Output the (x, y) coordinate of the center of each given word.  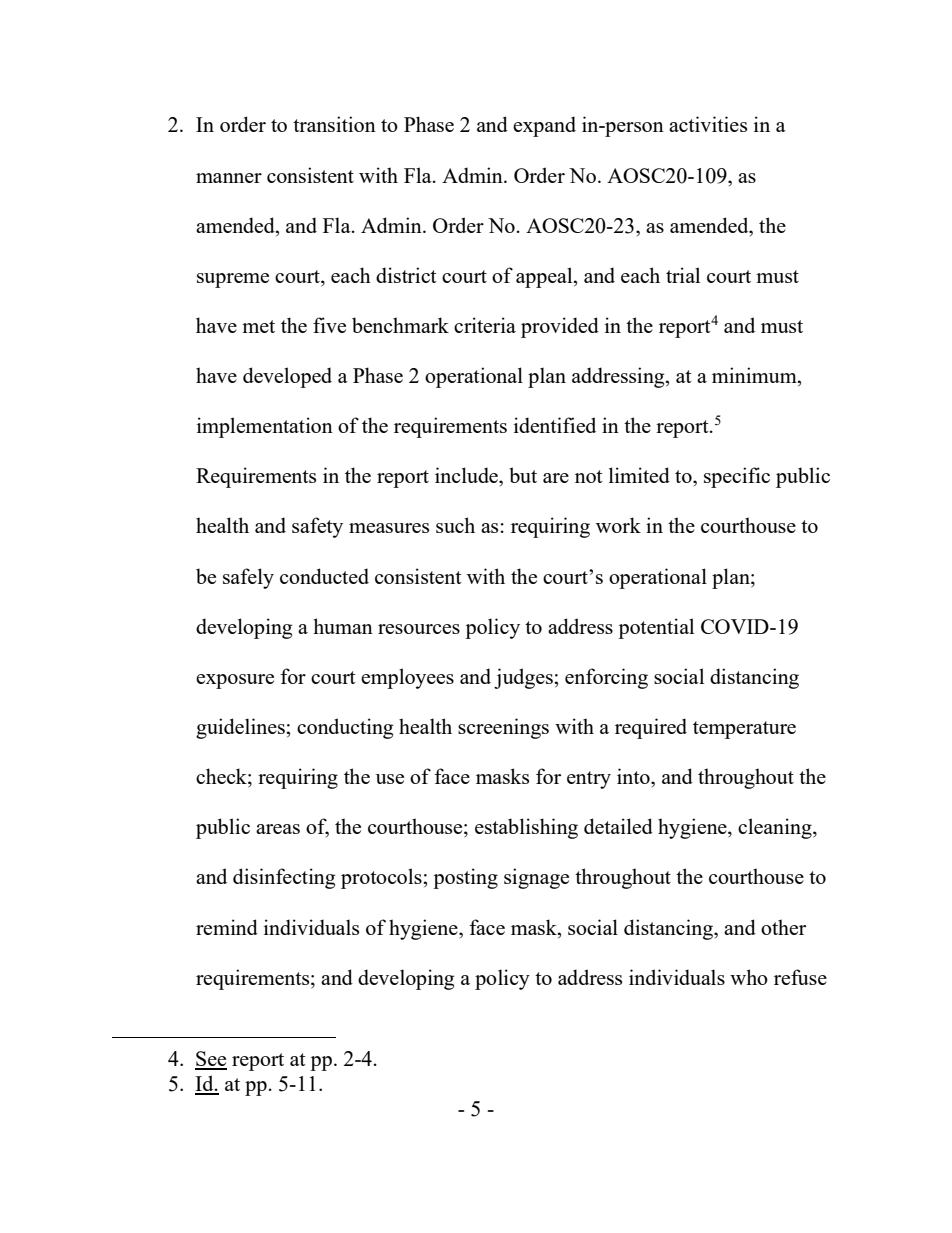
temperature (744, 730)
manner (229, 178)
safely (248, 578)
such (455, 525)
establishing (526, 828)
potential (656, 628)
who (749, 977)
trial (683, 275)
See (211, 1060)
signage (536, 878)
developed (287, 377)
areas (278, 829)
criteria (485, 325)
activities (708, 124)
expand (544, 126)
